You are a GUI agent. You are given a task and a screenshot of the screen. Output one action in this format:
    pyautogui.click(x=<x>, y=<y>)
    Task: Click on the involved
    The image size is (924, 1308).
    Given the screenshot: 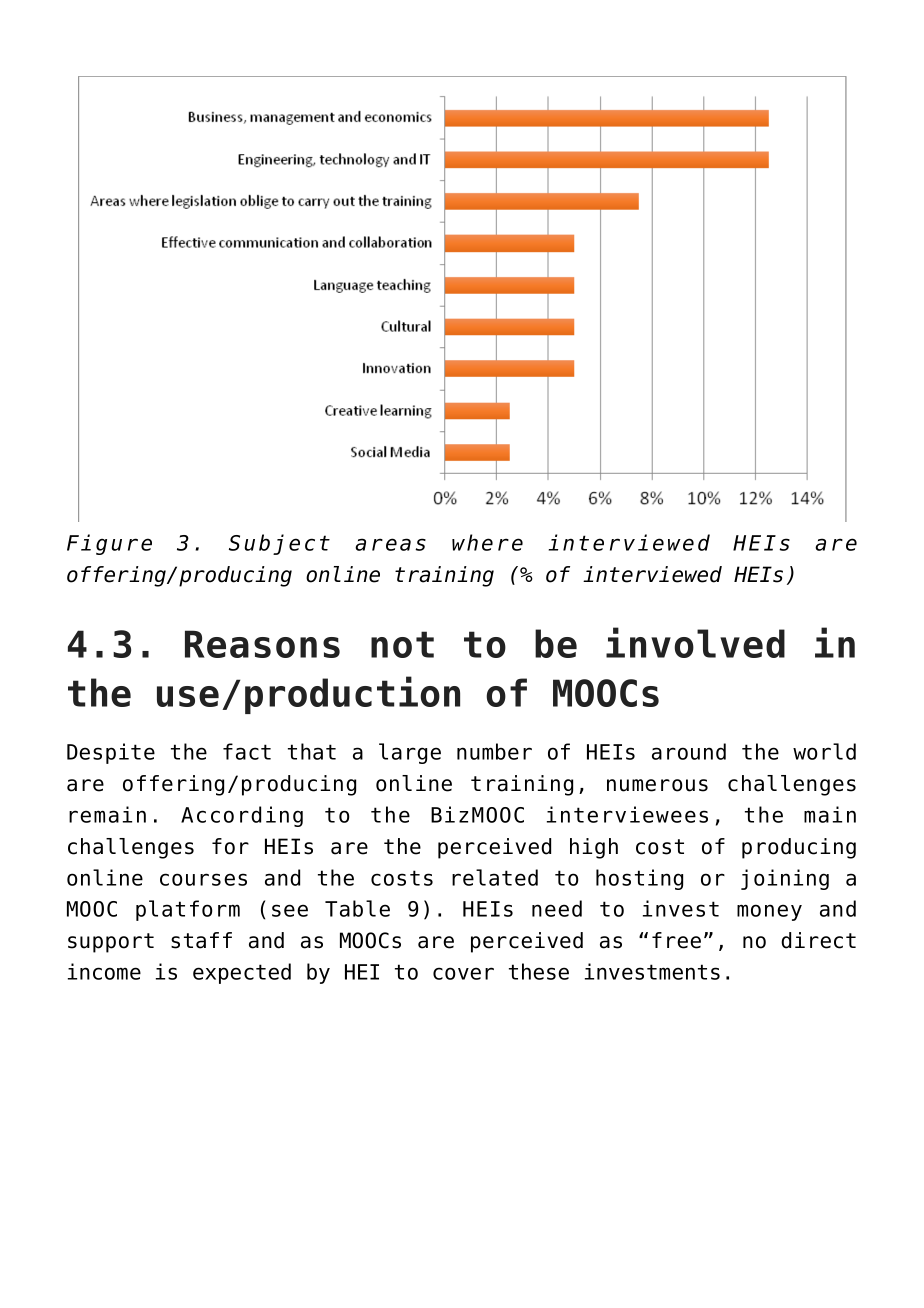 What is the action you would take?
    pyautogui.click(x=695, y=642)
